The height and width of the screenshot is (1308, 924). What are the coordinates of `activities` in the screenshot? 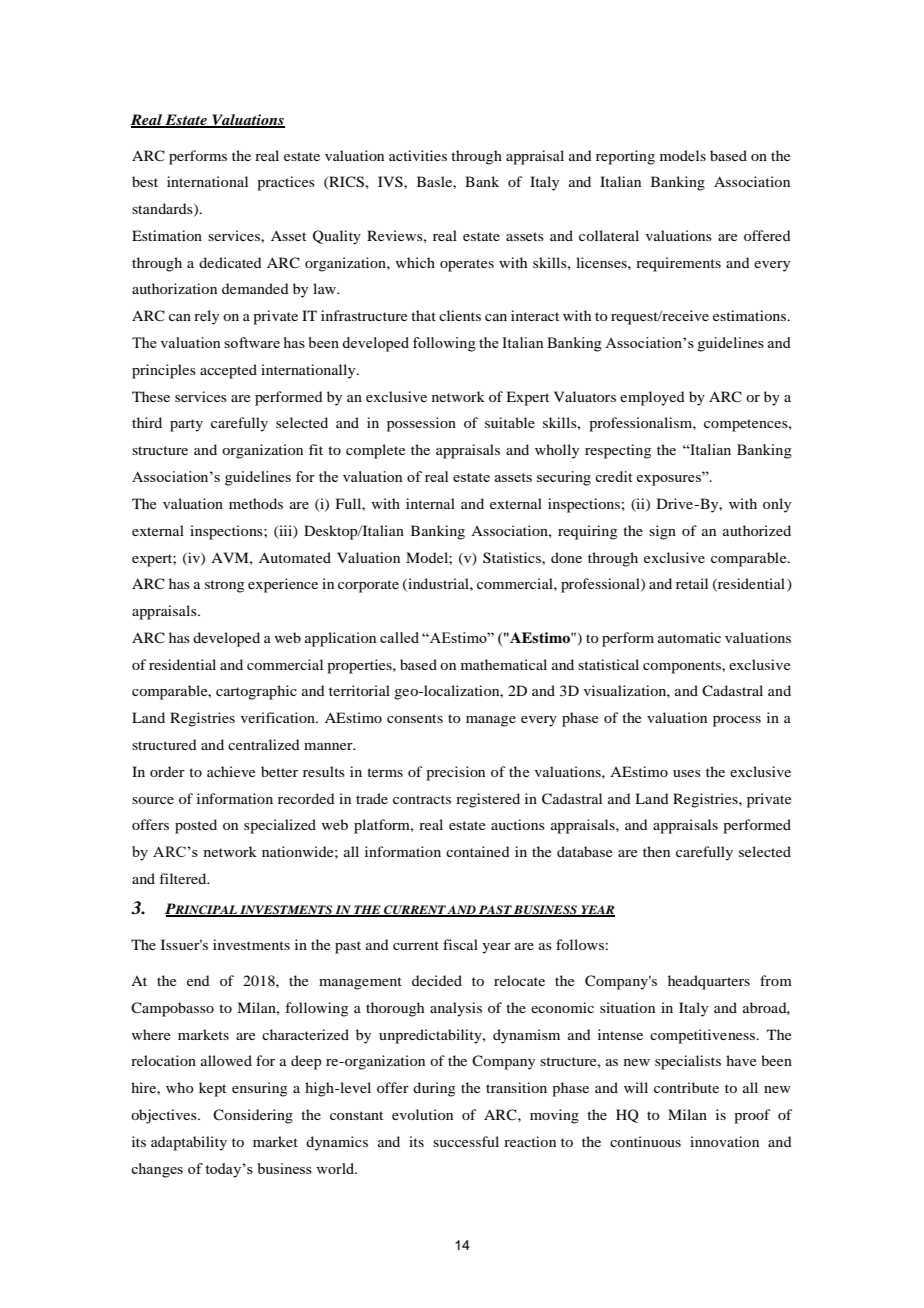 It's located at (418, 155).
